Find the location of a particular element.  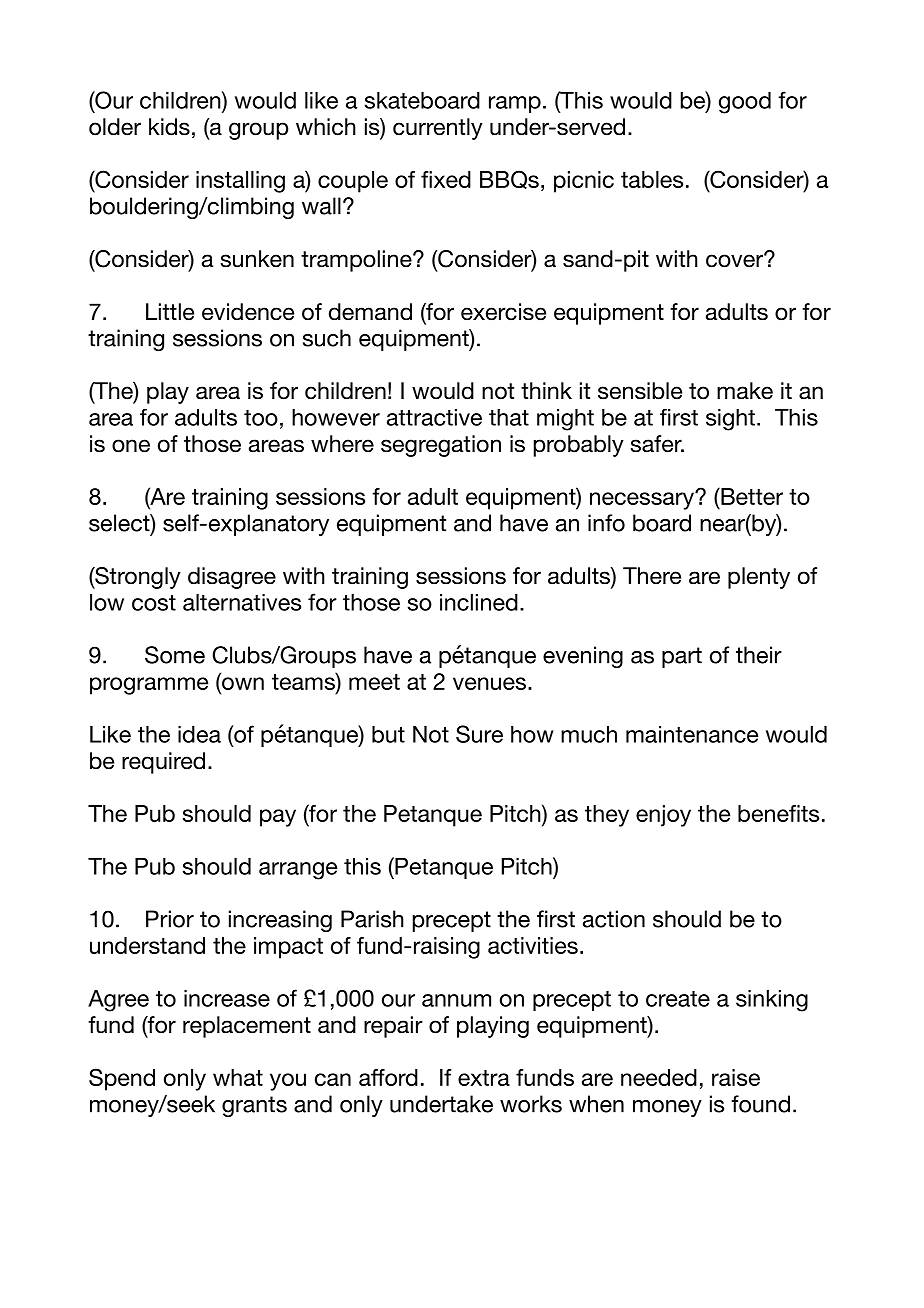

what is located at coordinates (238, 1077).
